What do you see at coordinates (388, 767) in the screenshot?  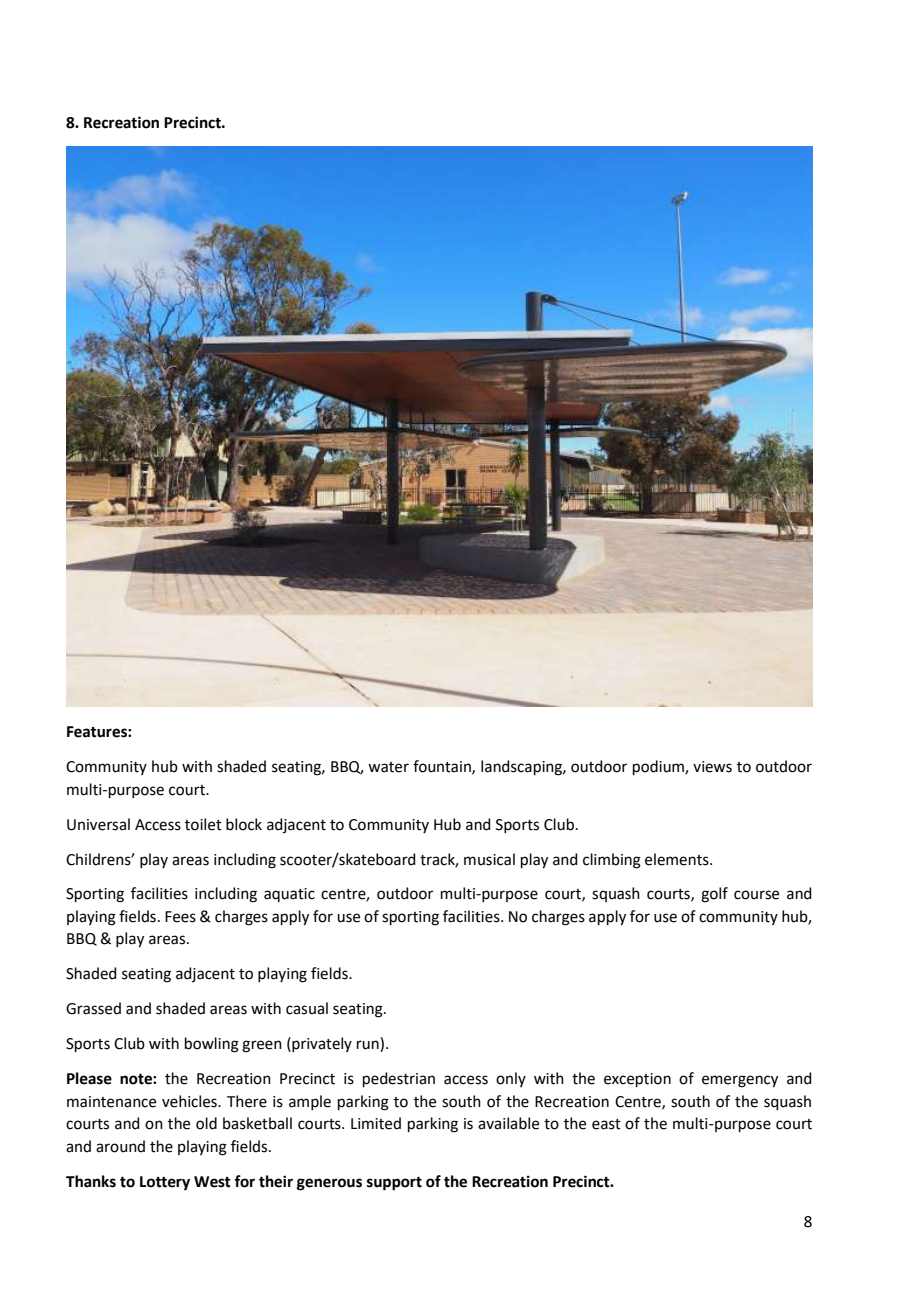 I see `water` at bounding box center [388, 767].
